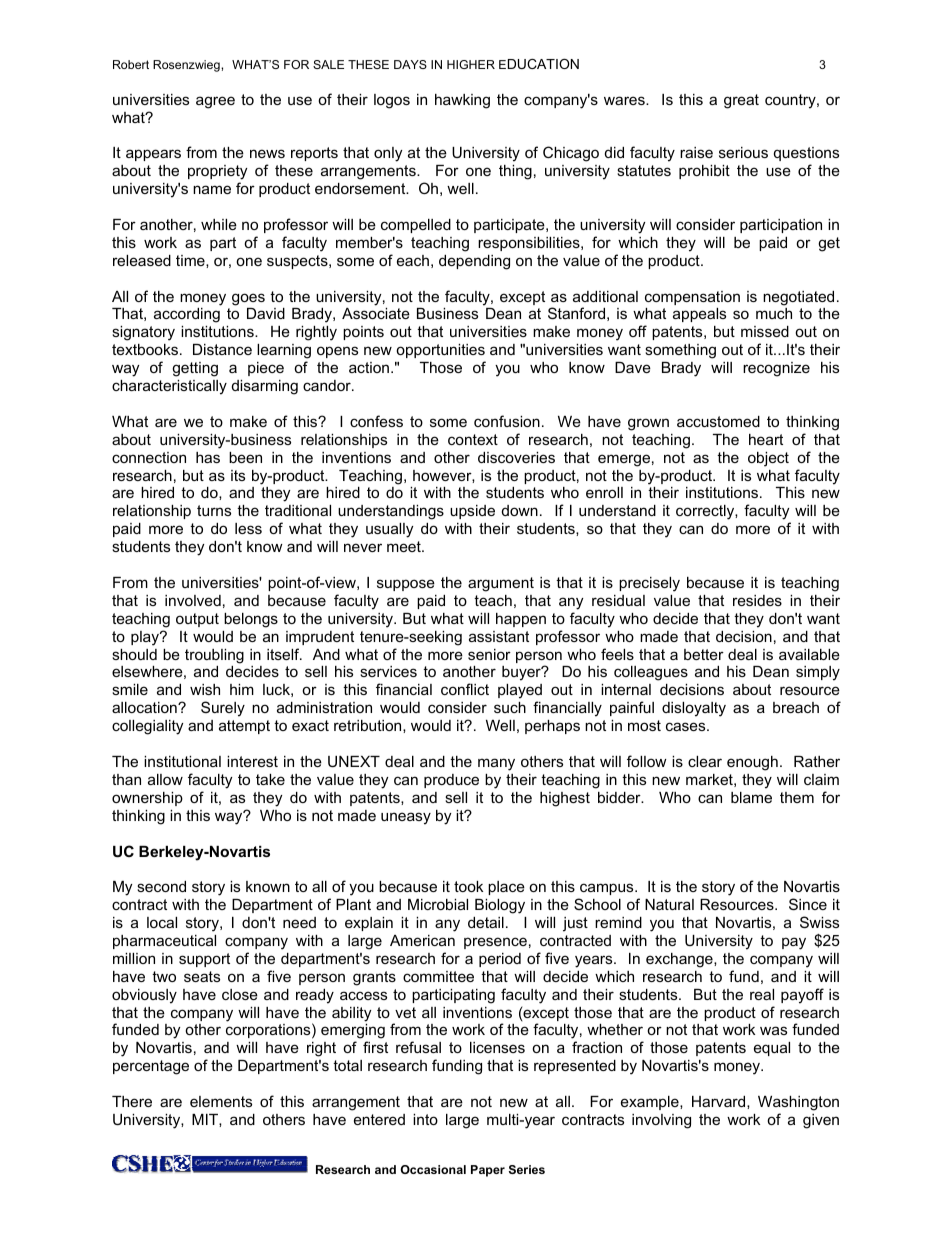  Describe the element at coordinates (215, 102) in the screenshot. I see `agree` at that location.
